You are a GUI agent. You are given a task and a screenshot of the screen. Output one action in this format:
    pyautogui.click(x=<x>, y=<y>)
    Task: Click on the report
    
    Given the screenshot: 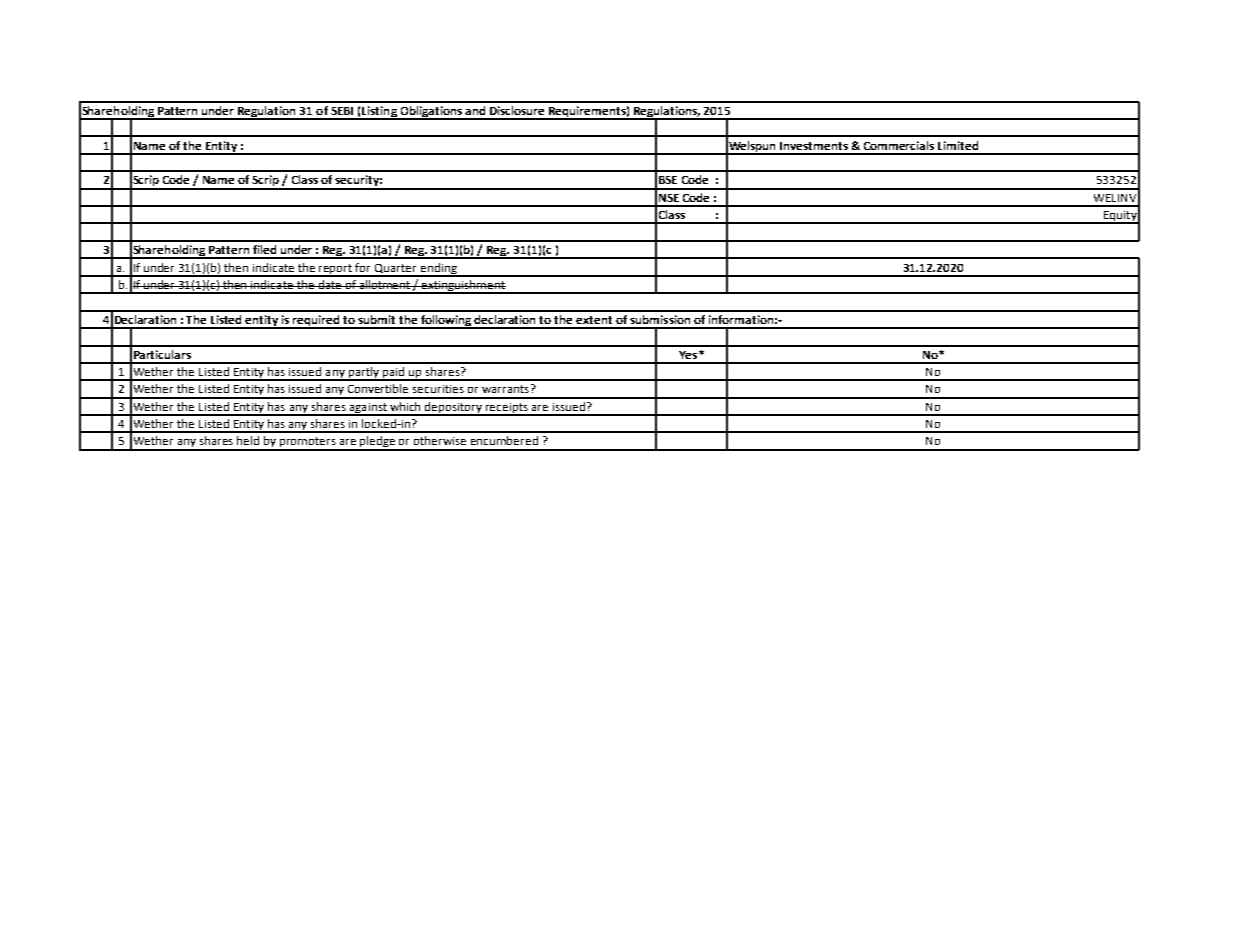 What is the action you would take?
    pyautogui.click(x=336, y=270)
